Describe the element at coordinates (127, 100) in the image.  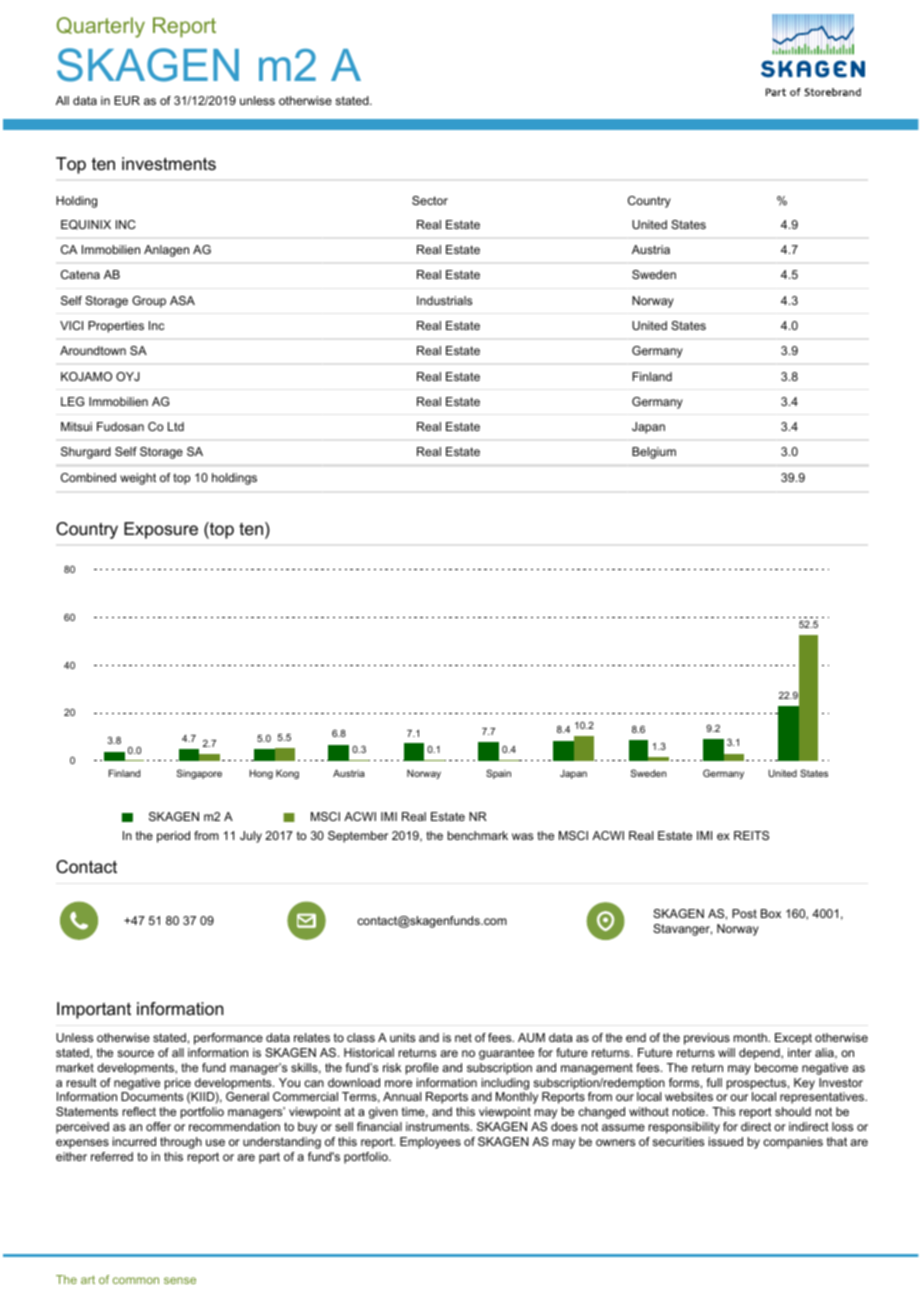
I see `EUR` at that location.
